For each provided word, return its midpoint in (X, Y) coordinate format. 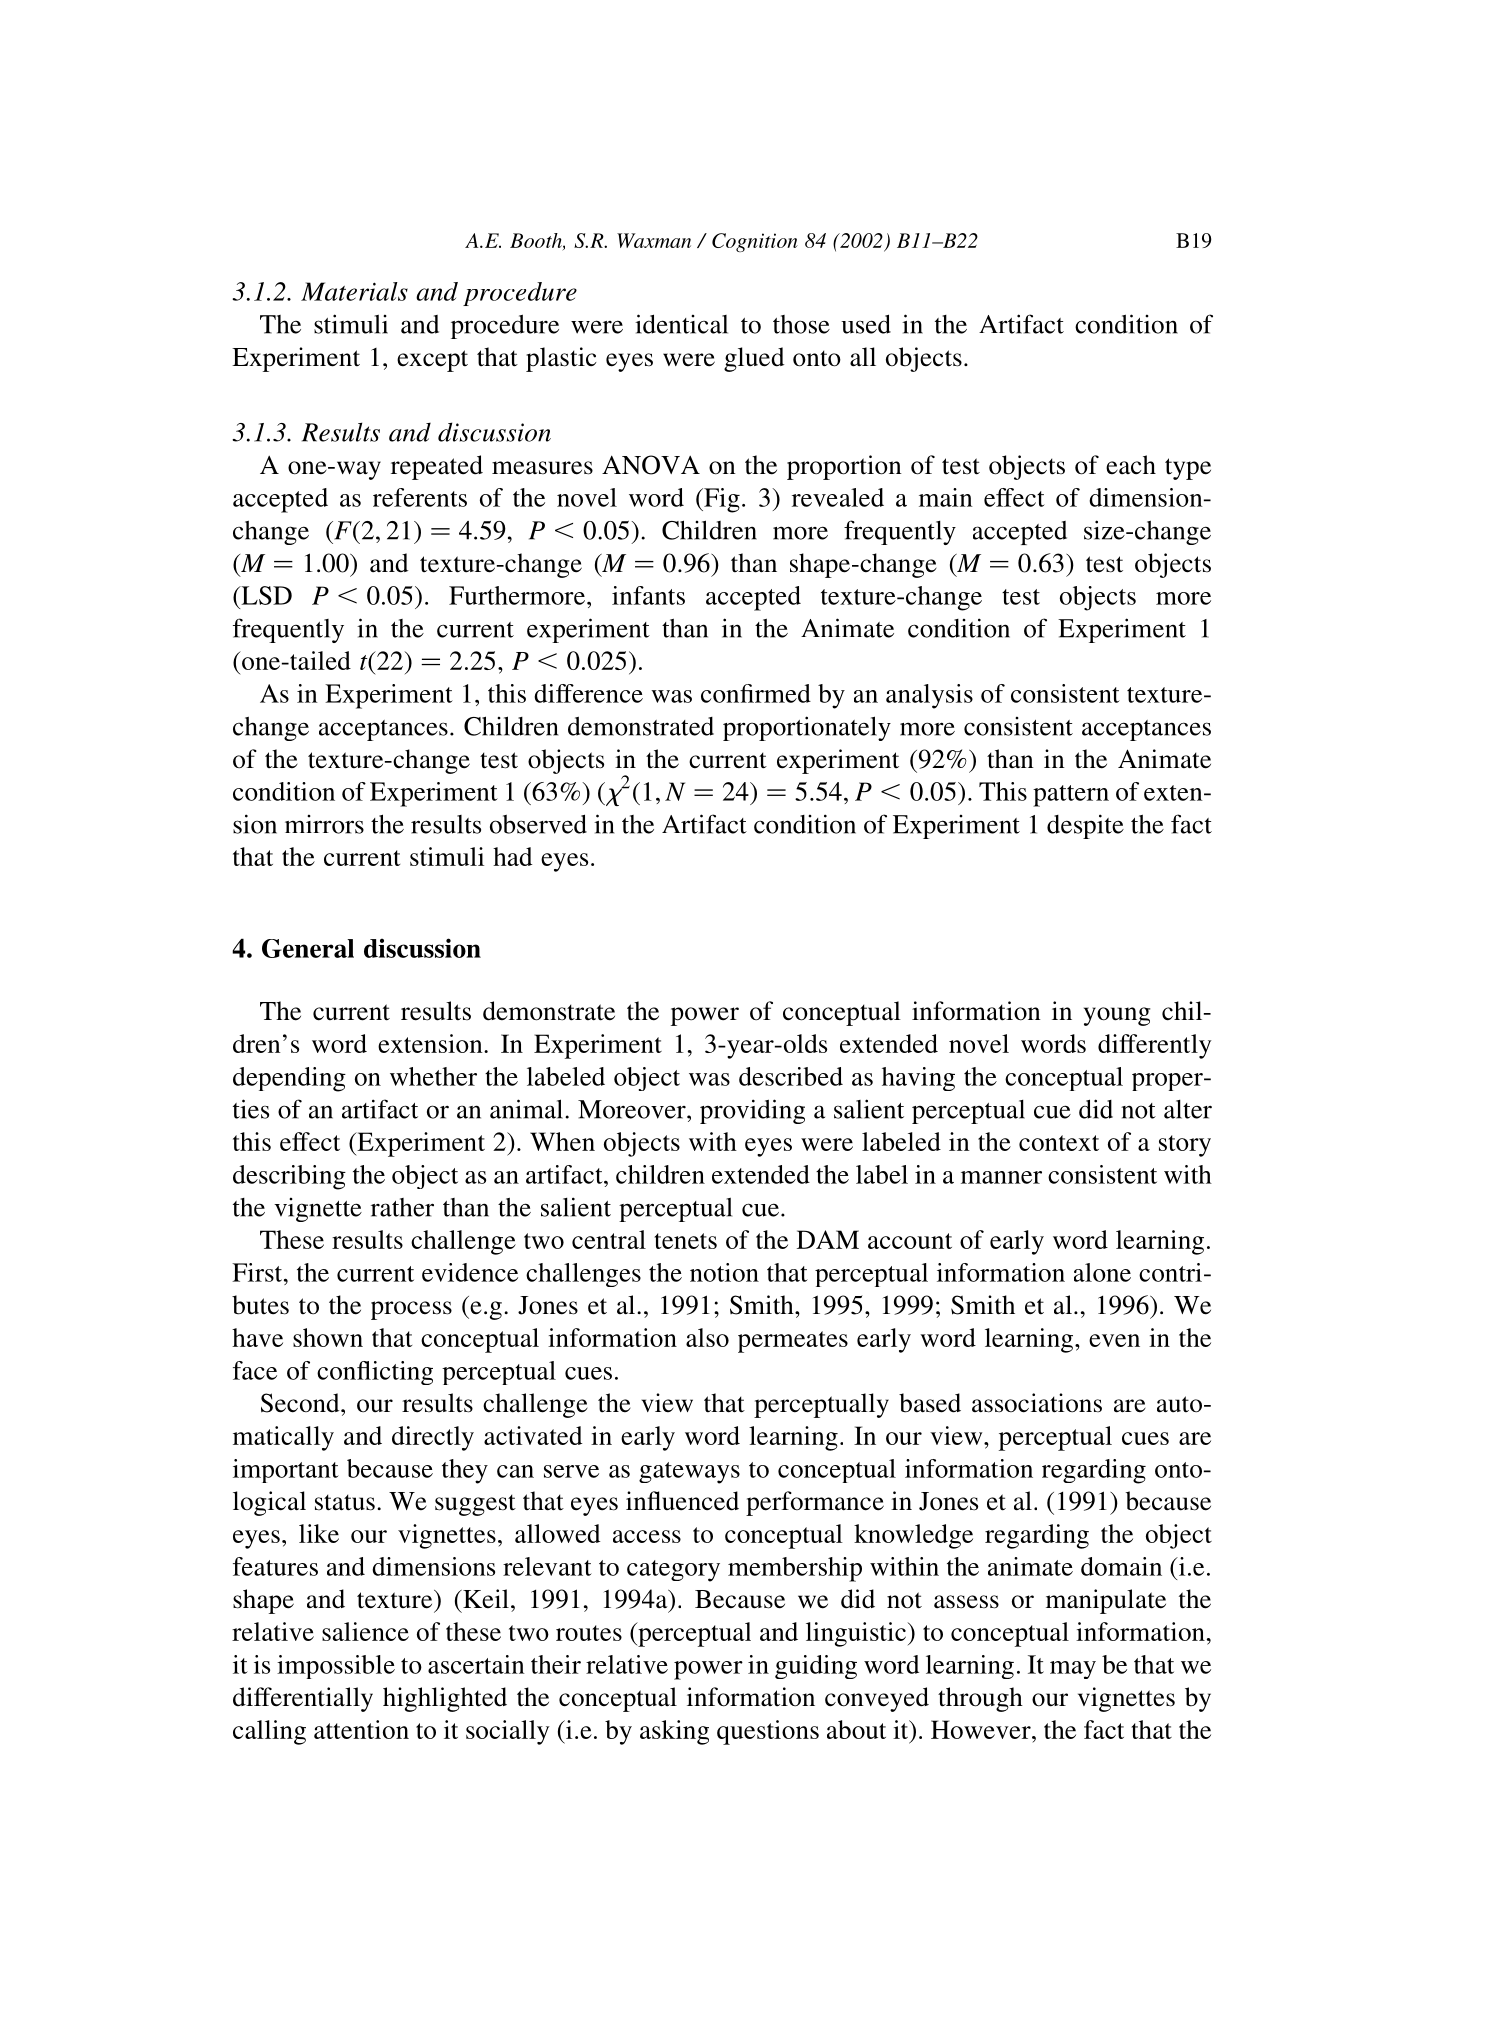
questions (768, 1732)
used (866, 324)
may (1073, 1670)
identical (681, 324)
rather (402, 1207)
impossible (336, 1667)
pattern (1071, 796)
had (512, 856)
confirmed (756, 693)
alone (1102, 1272)
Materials (354, 291)
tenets (685, 1241)
